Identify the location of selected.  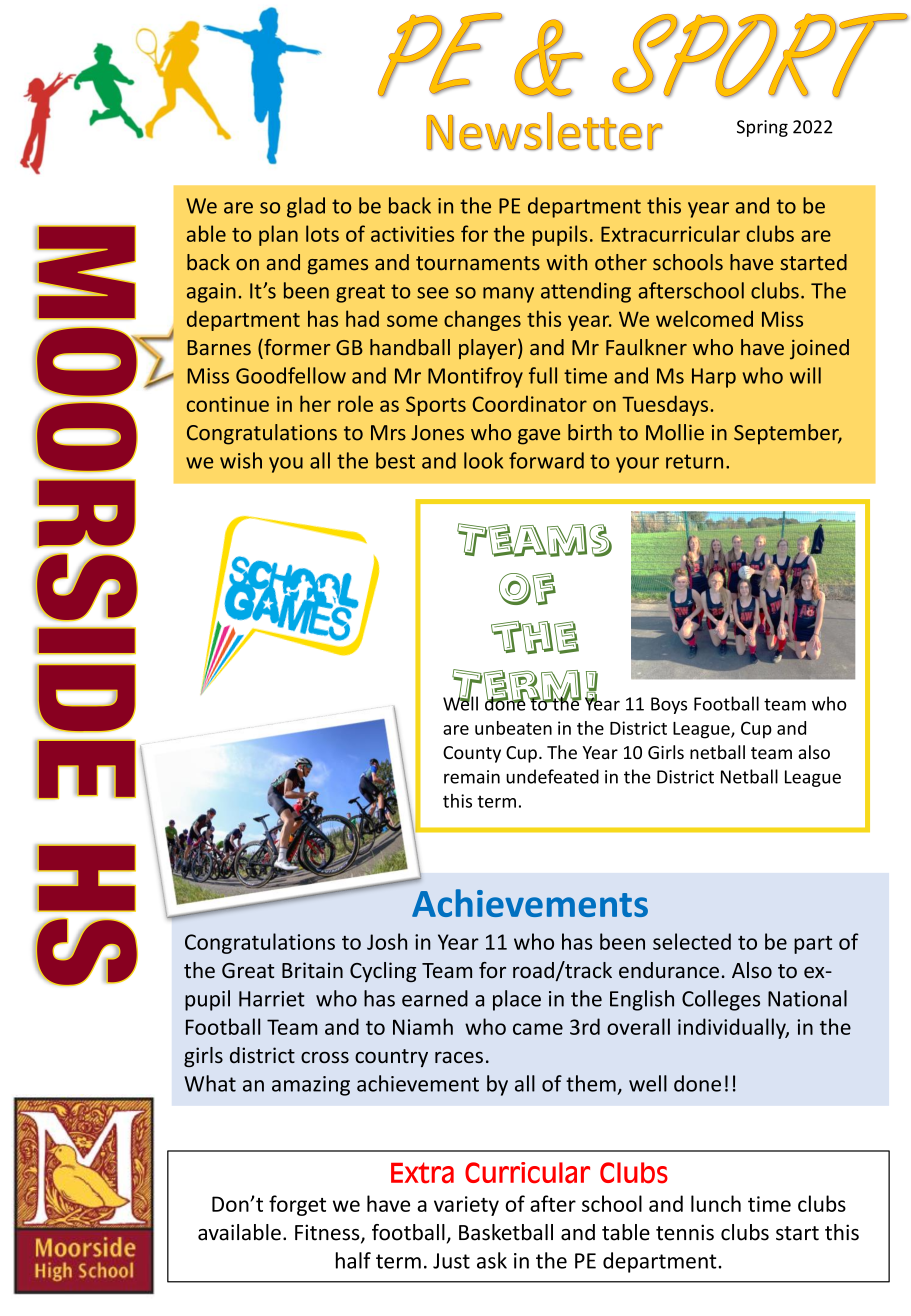
(692, 941).
